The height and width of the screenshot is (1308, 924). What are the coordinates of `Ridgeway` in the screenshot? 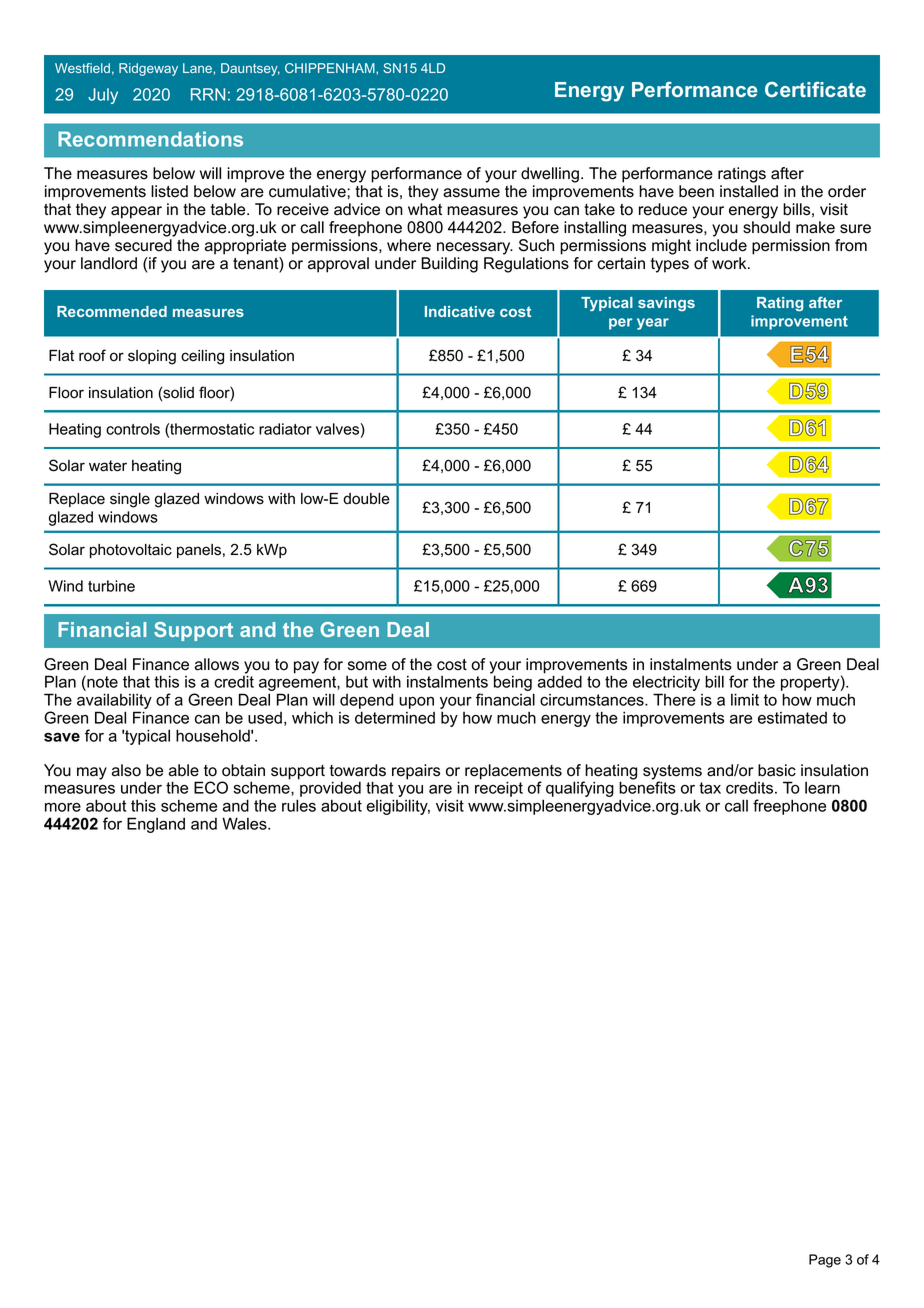 It's located at (148, 69).
